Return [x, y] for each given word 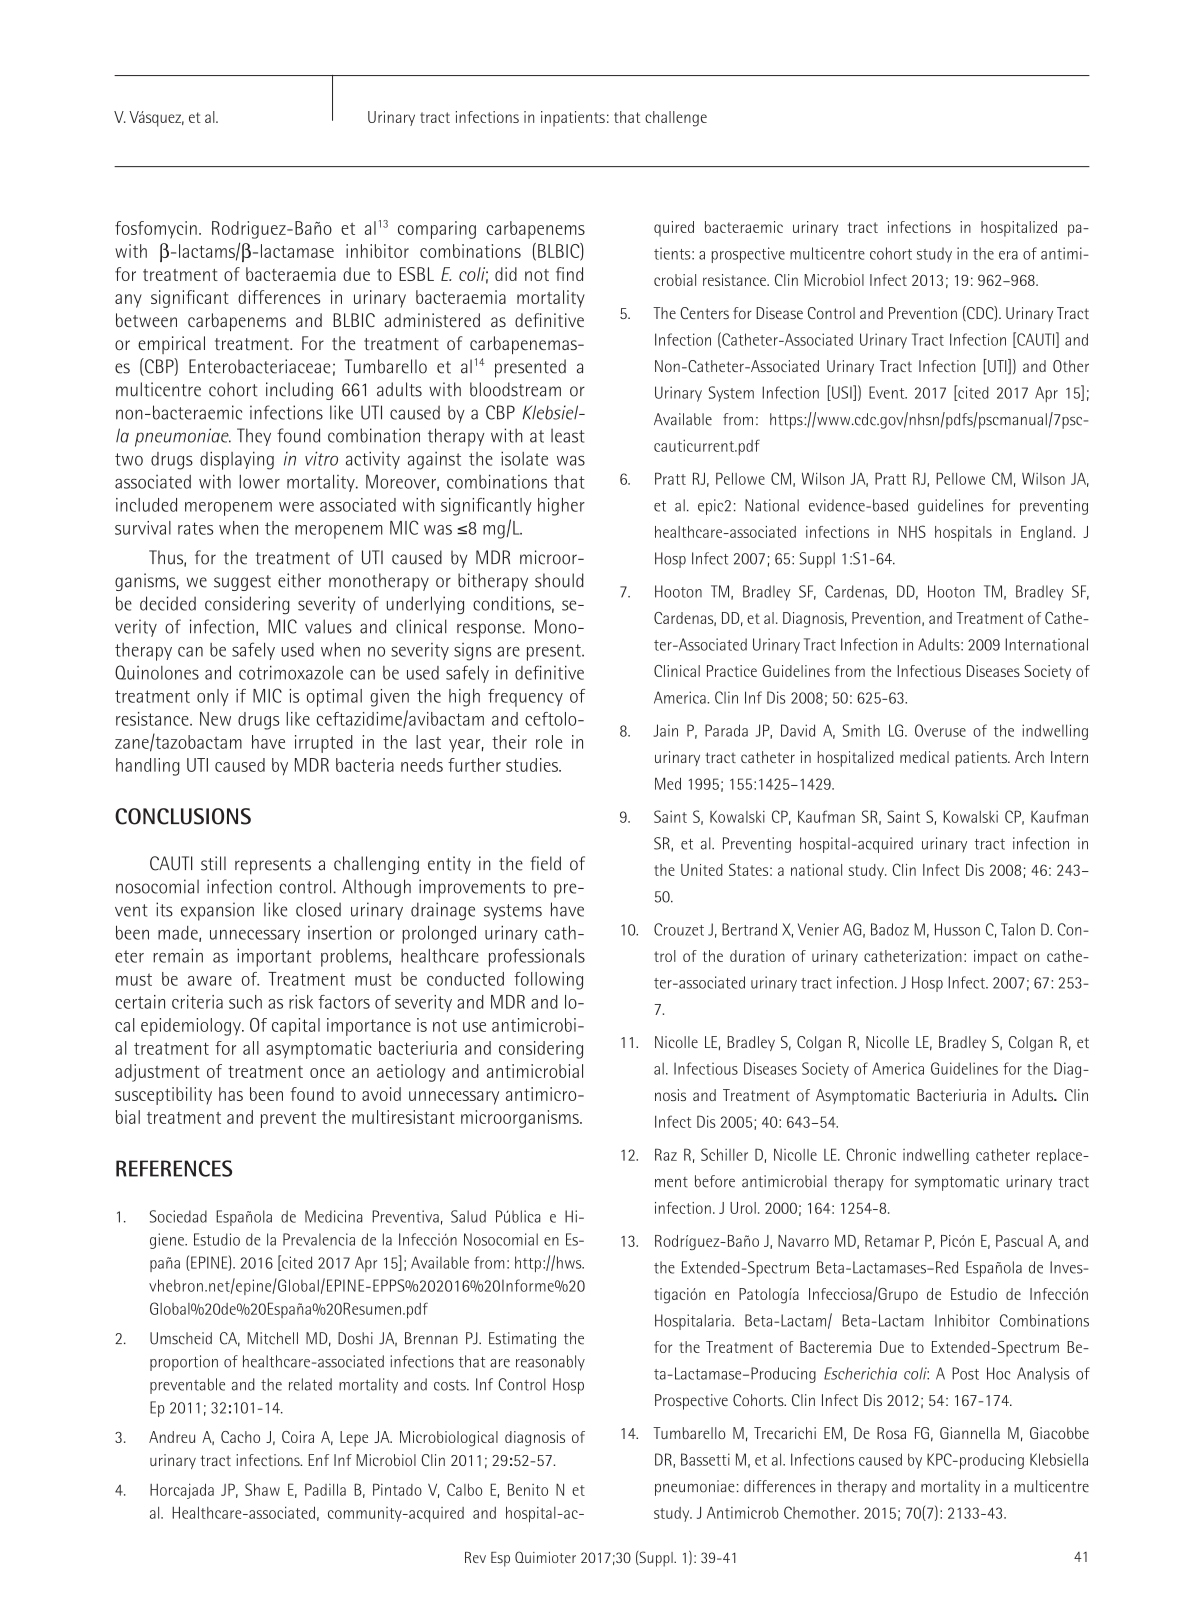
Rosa [891, 1433]
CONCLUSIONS [183, 816]
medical [924, 757]
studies [533, 765]
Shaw [262, 1489]
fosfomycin [156, 230]
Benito [528, 1489]
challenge [676, 119]
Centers [704, 313]
